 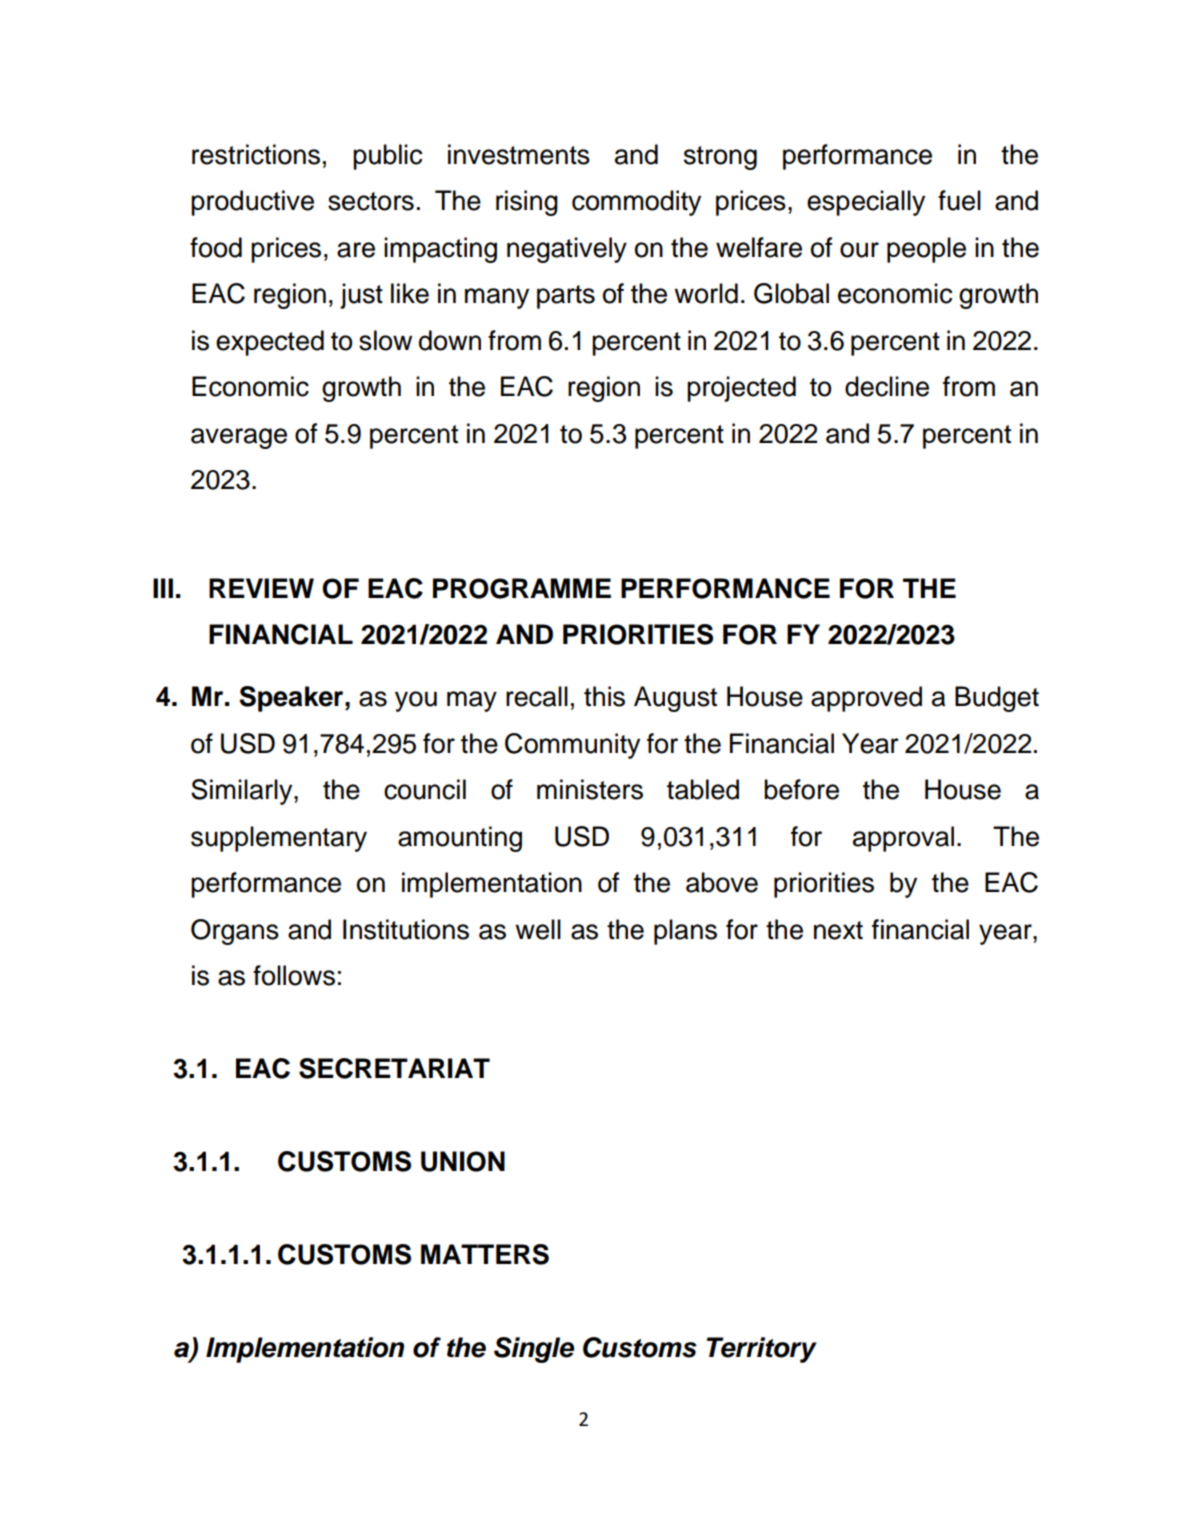 I want to click on REVIEW, so click(x=261, y=588).
